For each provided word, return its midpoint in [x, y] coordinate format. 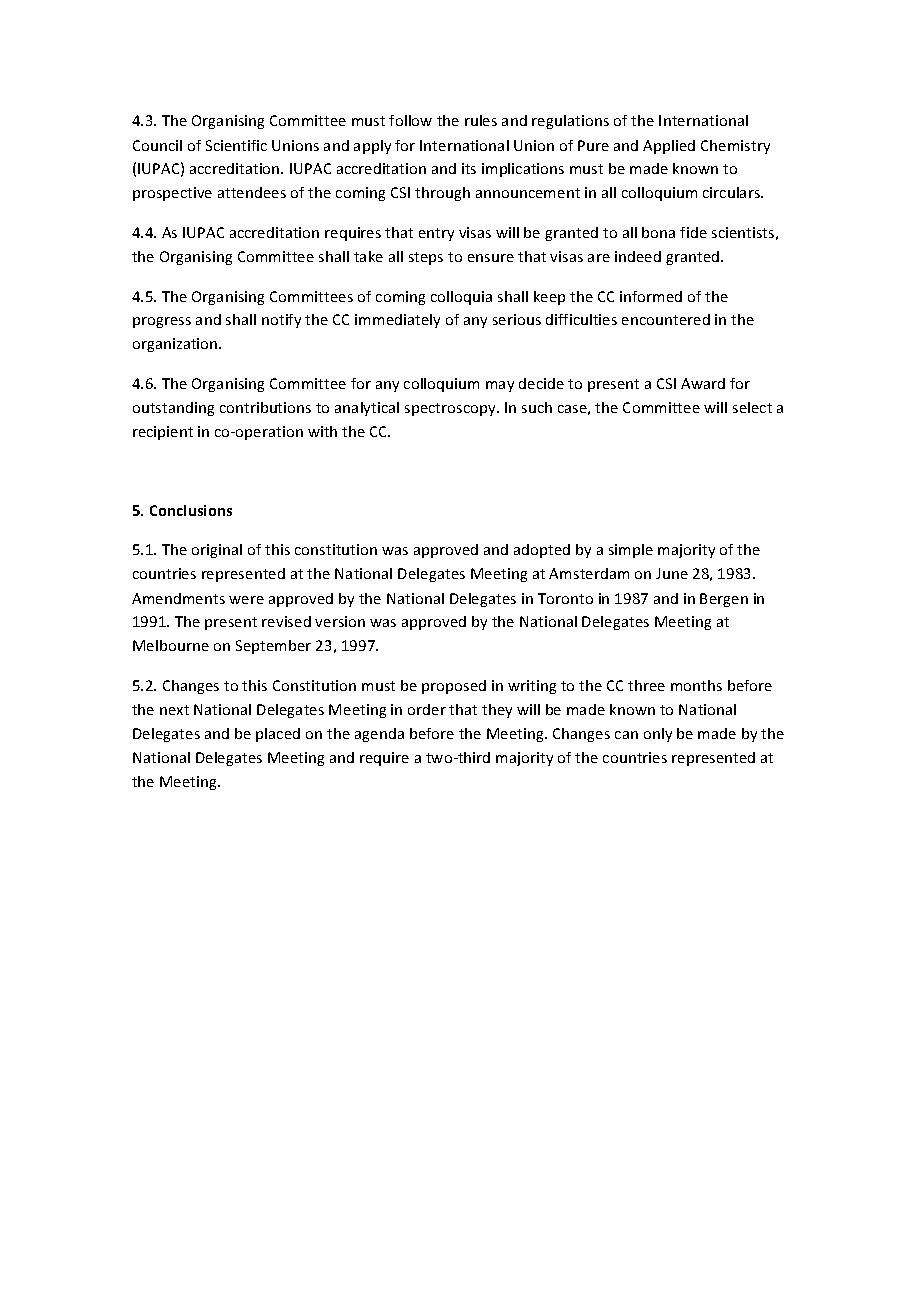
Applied [669, 147]
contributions [265, 407]
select [752, 407]
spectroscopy [451, 409]
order [427, 709]
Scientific [236, 145]
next [174, 710]
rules [481, 120]
